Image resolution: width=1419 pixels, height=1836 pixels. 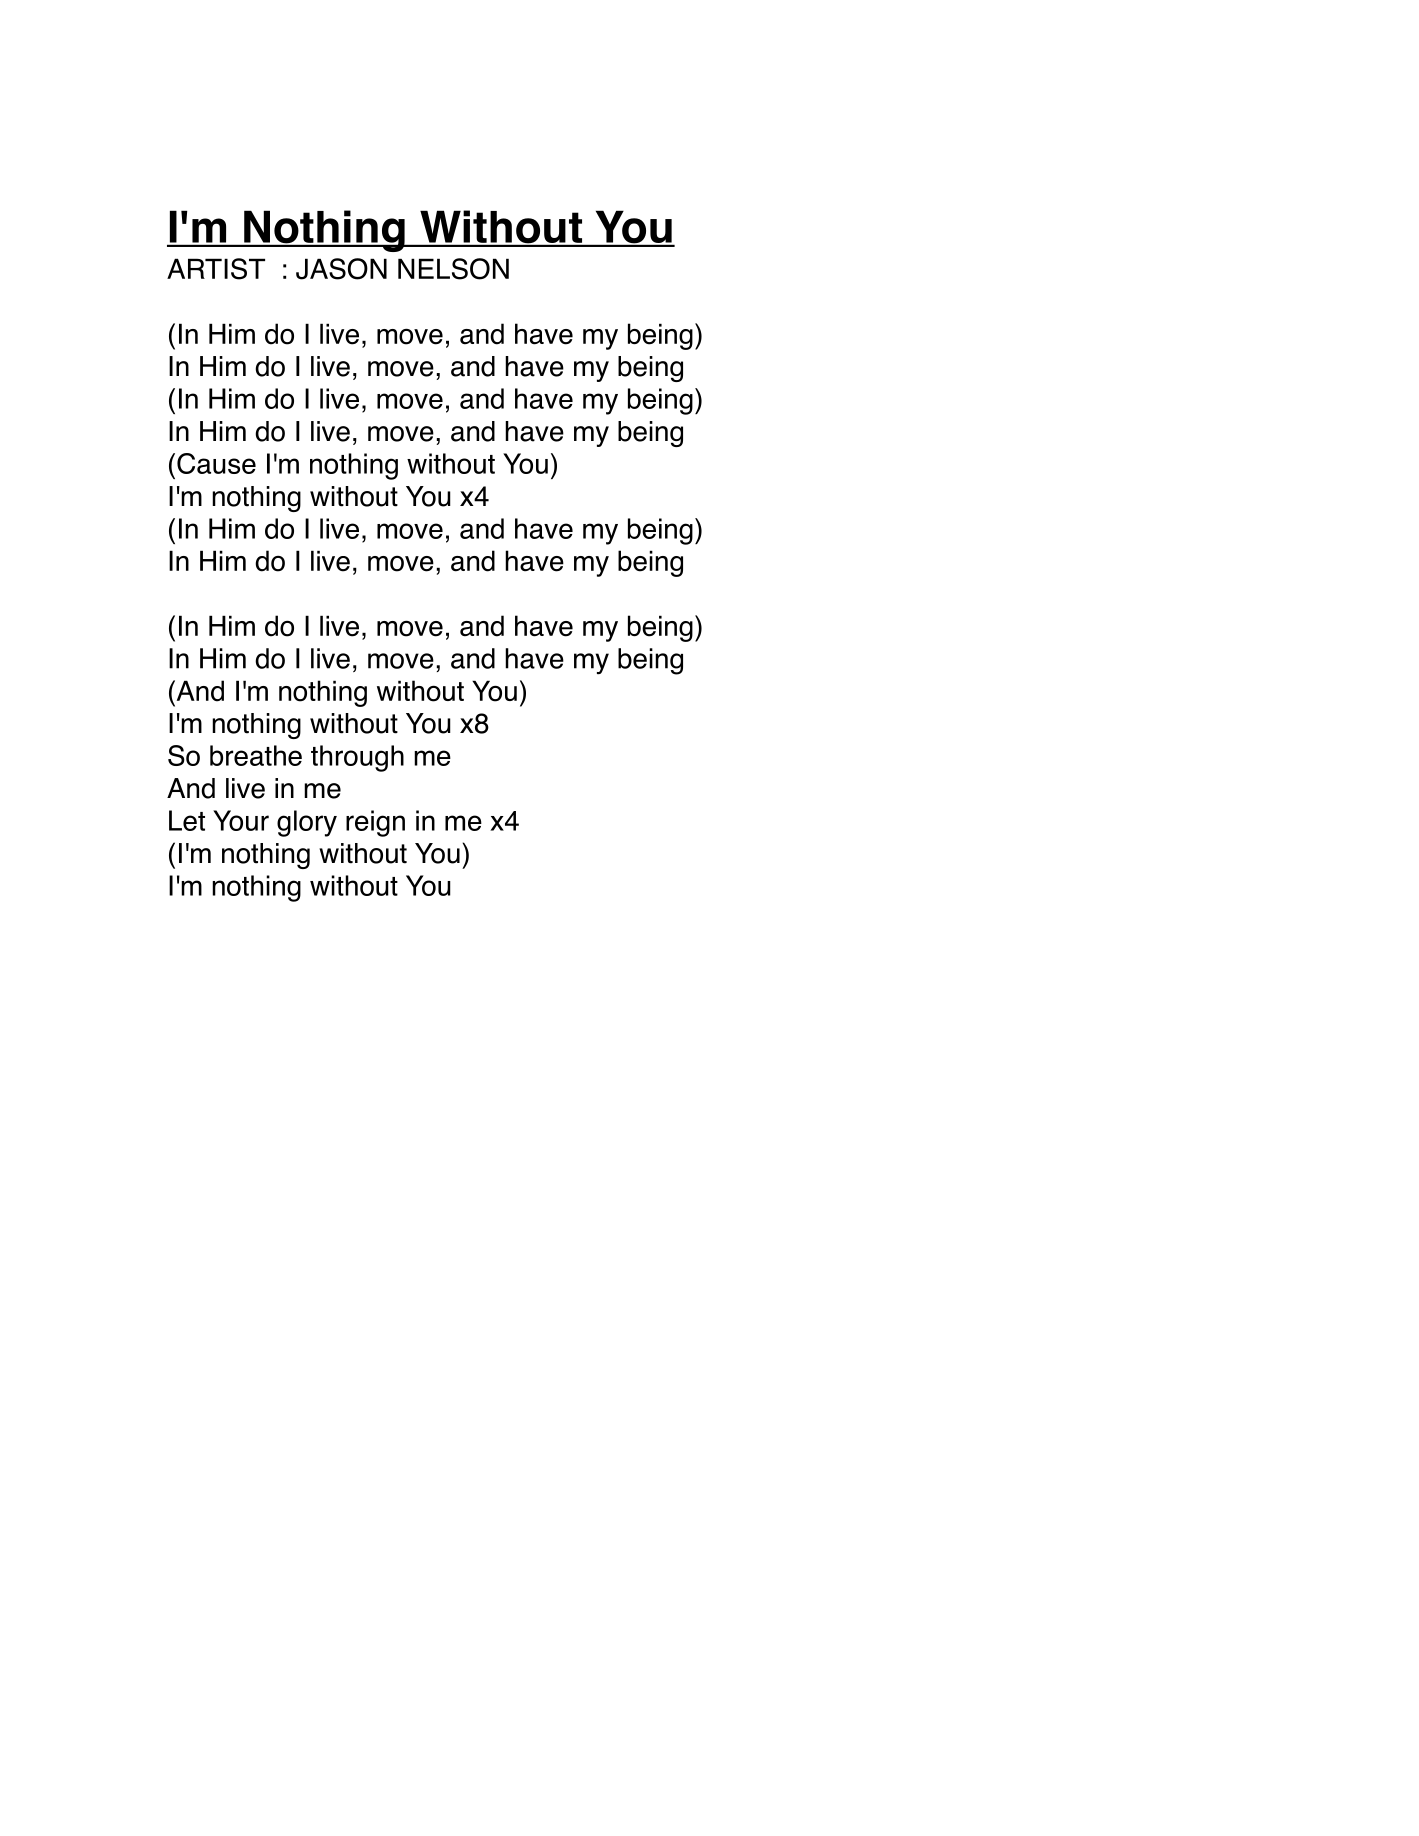 What do you see at coordinates (453, 269) in the screenshot?
I see `NELSON` at bounding box center [453, 269].
